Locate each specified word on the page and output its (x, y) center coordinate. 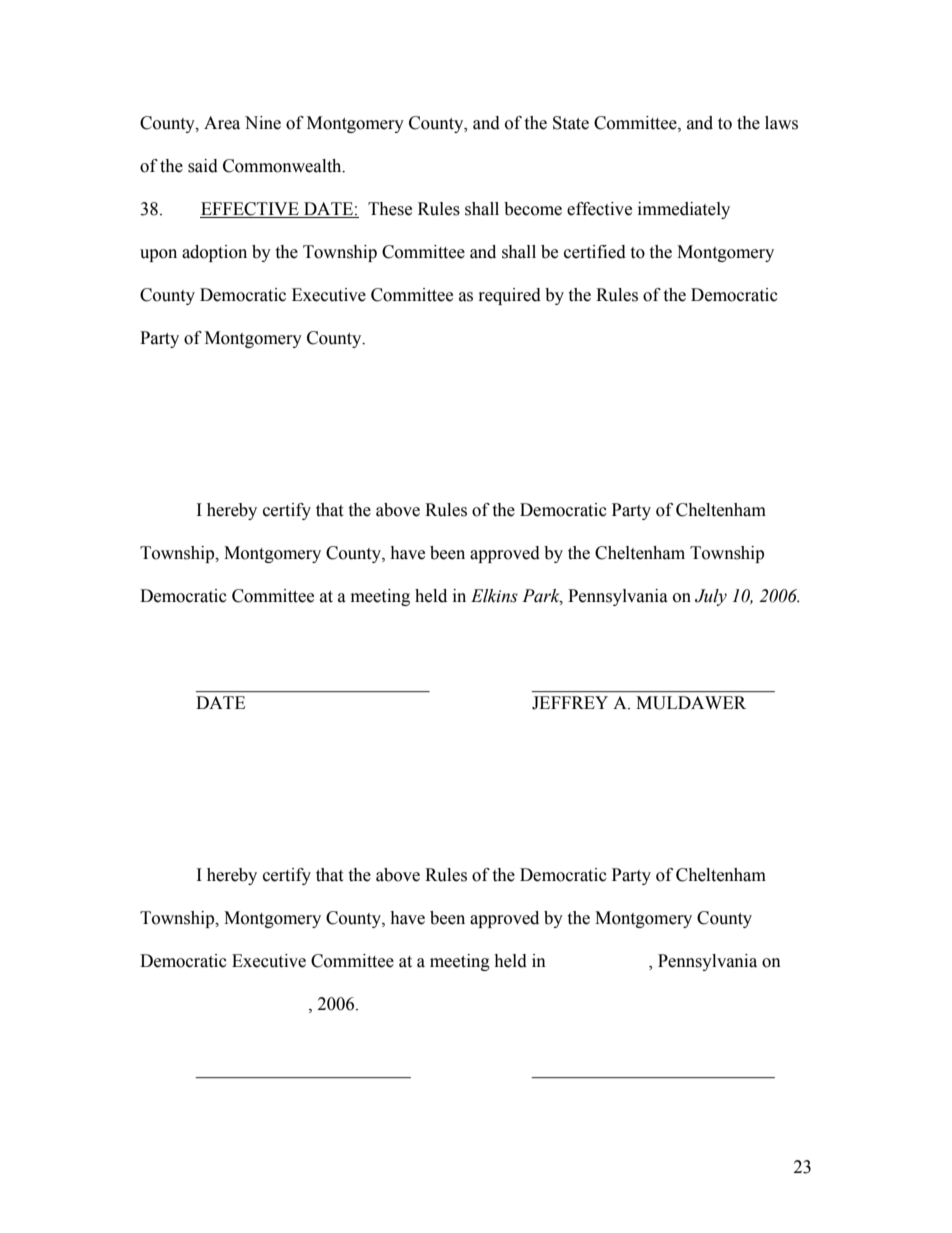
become (533, 209)
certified (595, 252)
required (510, 296)
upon (158, 255)
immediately (684, 210)
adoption (214, 253)
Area (222, 123)
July (711, 597)
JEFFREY (570, 703)
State (571, 123)
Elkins (494, 596)
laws (781, 123)
